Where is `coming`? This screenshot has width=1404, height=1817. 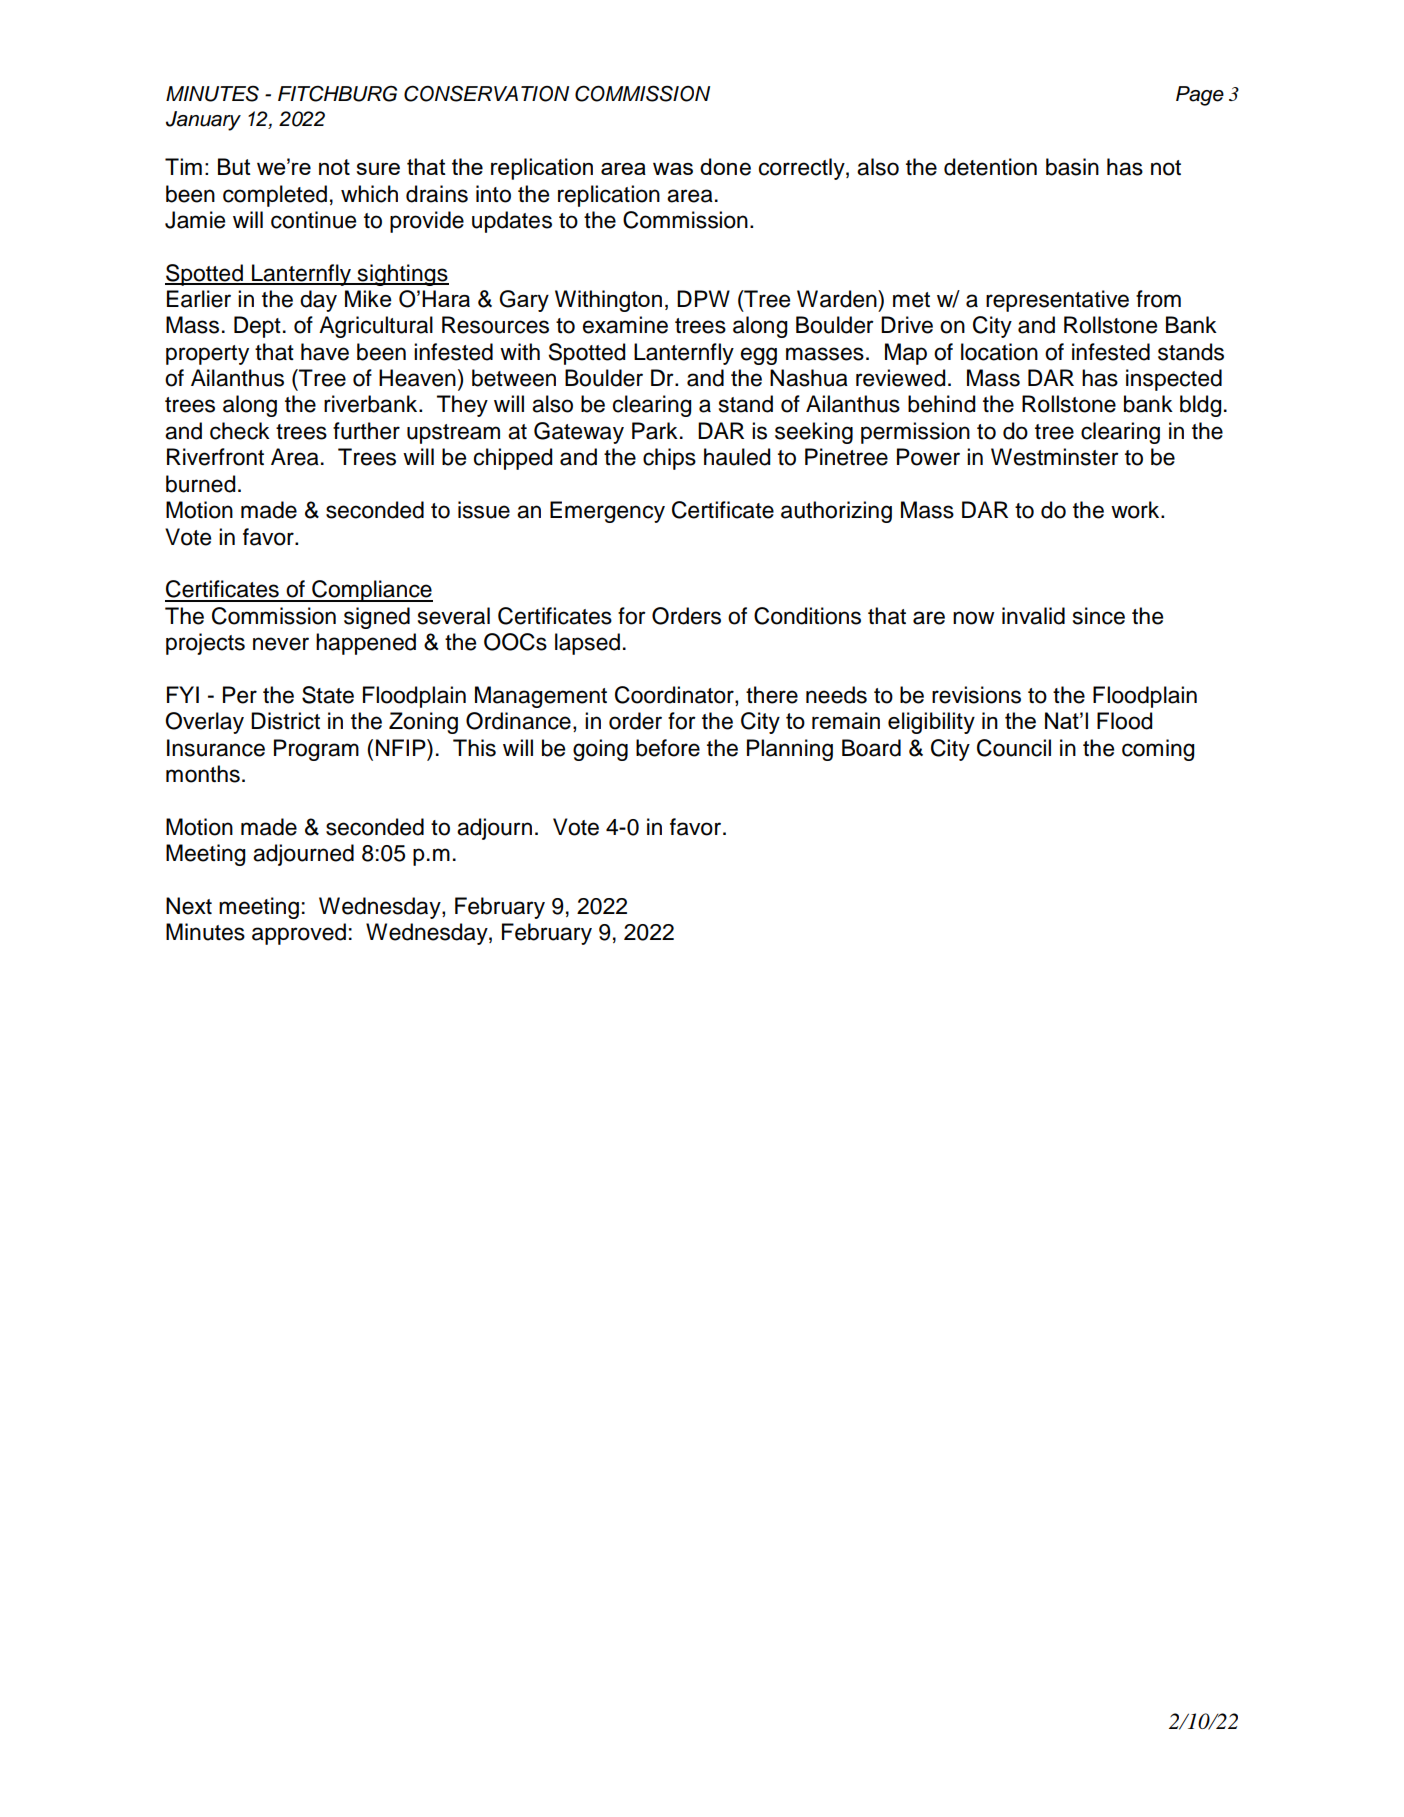 coming is located at coordinates (1158, 750).
